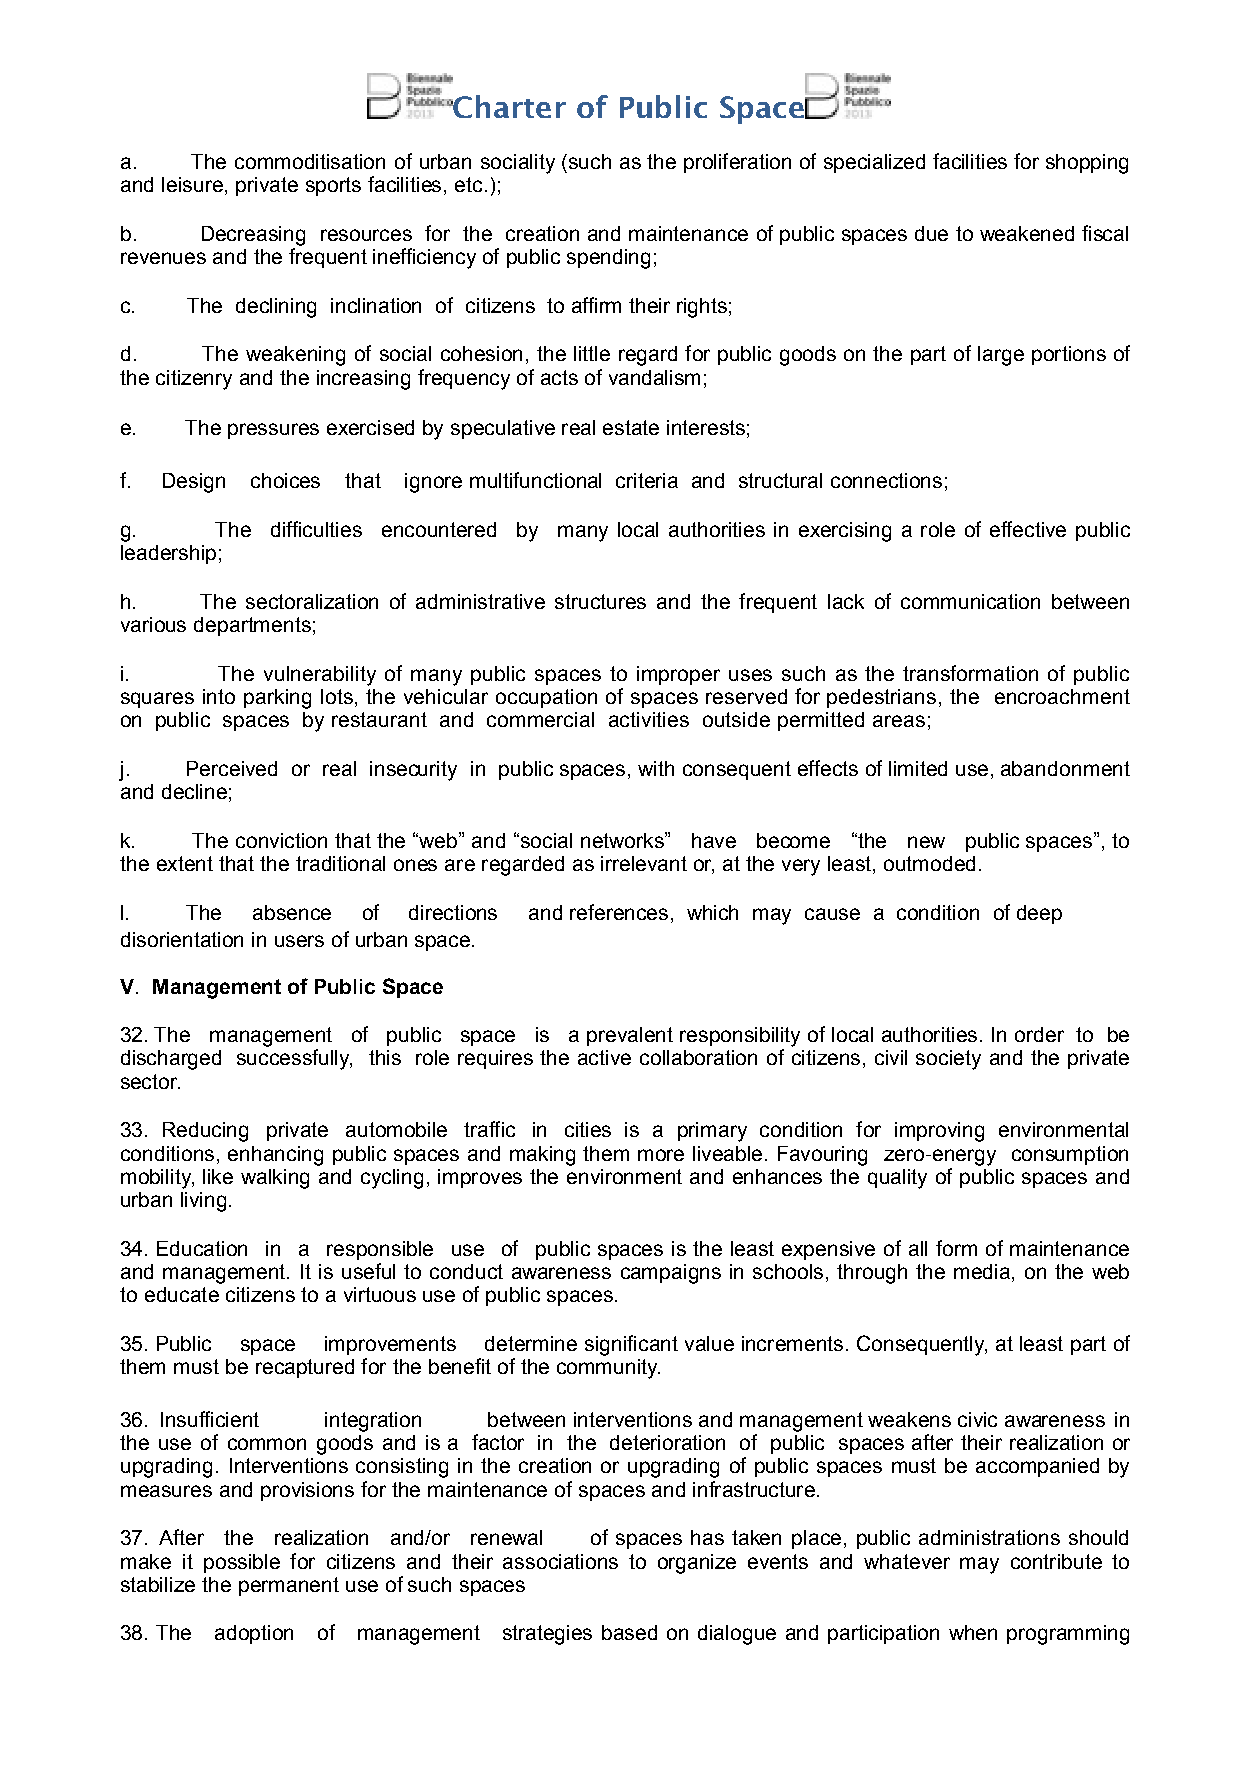 The height and width of the screenshot is (1780, 1258). Describe the element at coordinates (608, 259) in the screenshot. I see `spending` at that location.
